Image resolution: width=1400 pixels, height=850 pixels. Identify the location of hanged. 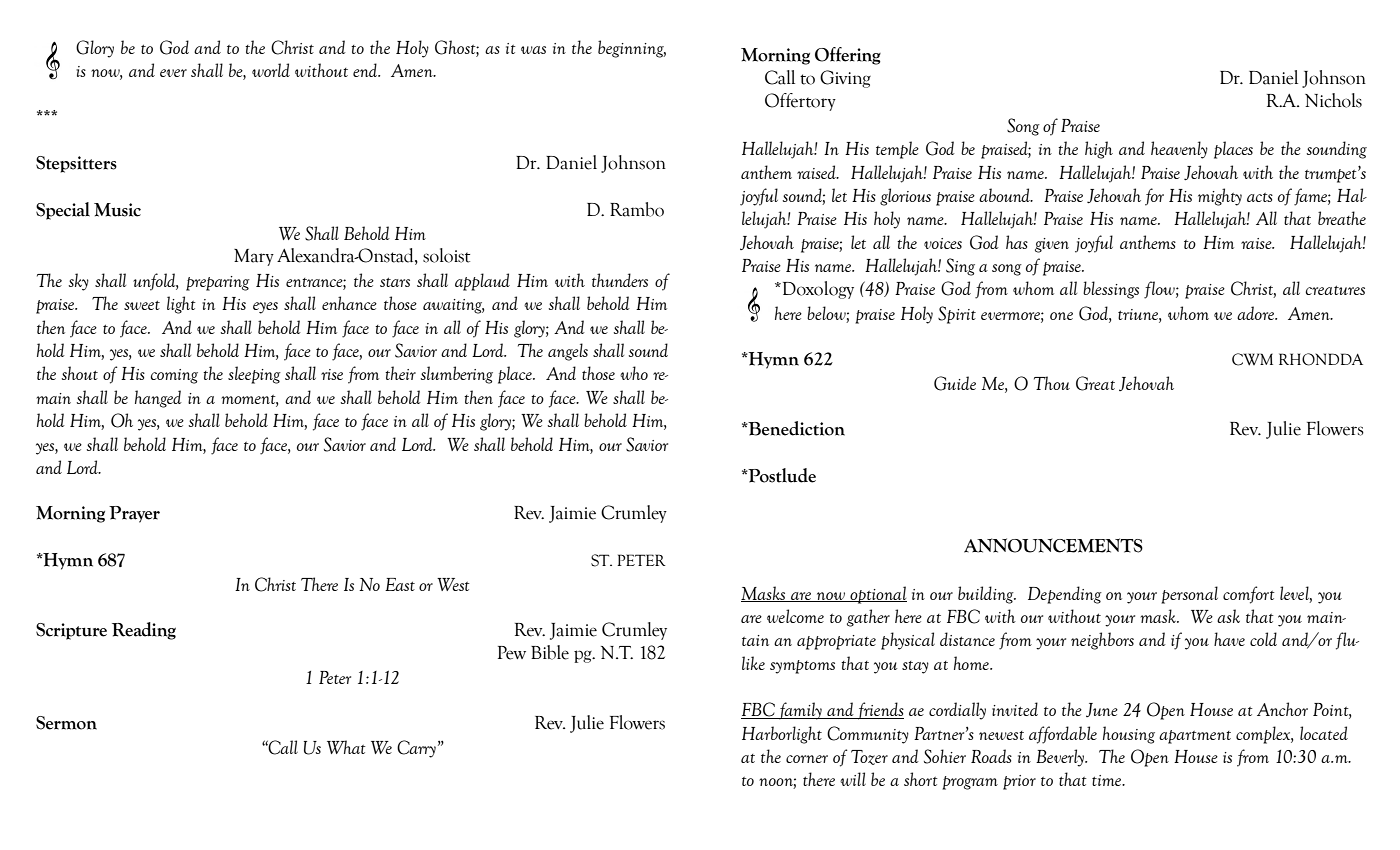
(158, 399).
